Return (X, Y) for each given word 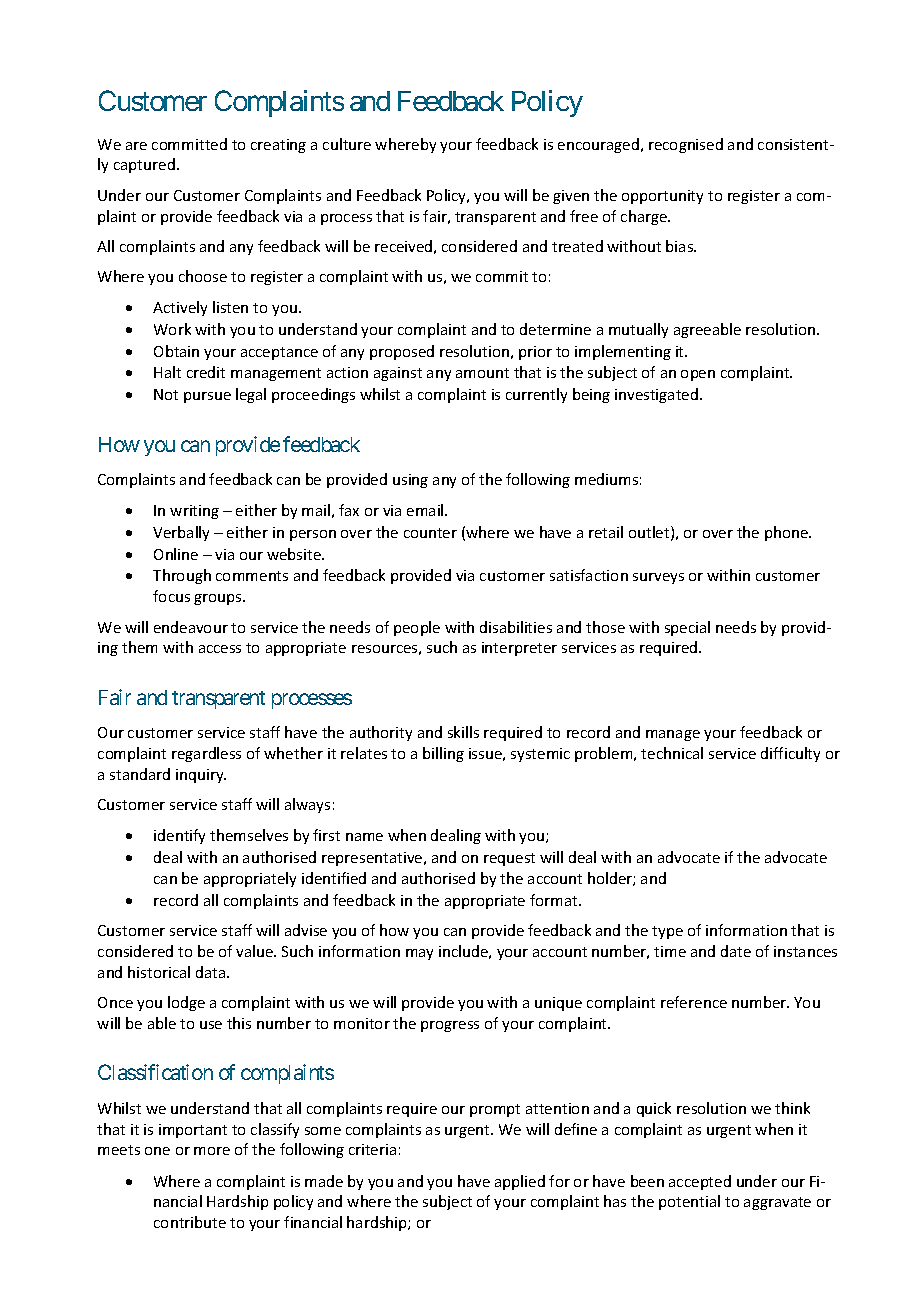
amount (482, 373)
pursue (207, 397)
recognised (686, 145)
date (736, 951)
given (571, 197)
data (212, 972)
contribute (190, 1222)
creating (278, 146)
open (698, 375)
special (687, 628)
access (220, 649)
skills (463, 732)
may (419, 954)
